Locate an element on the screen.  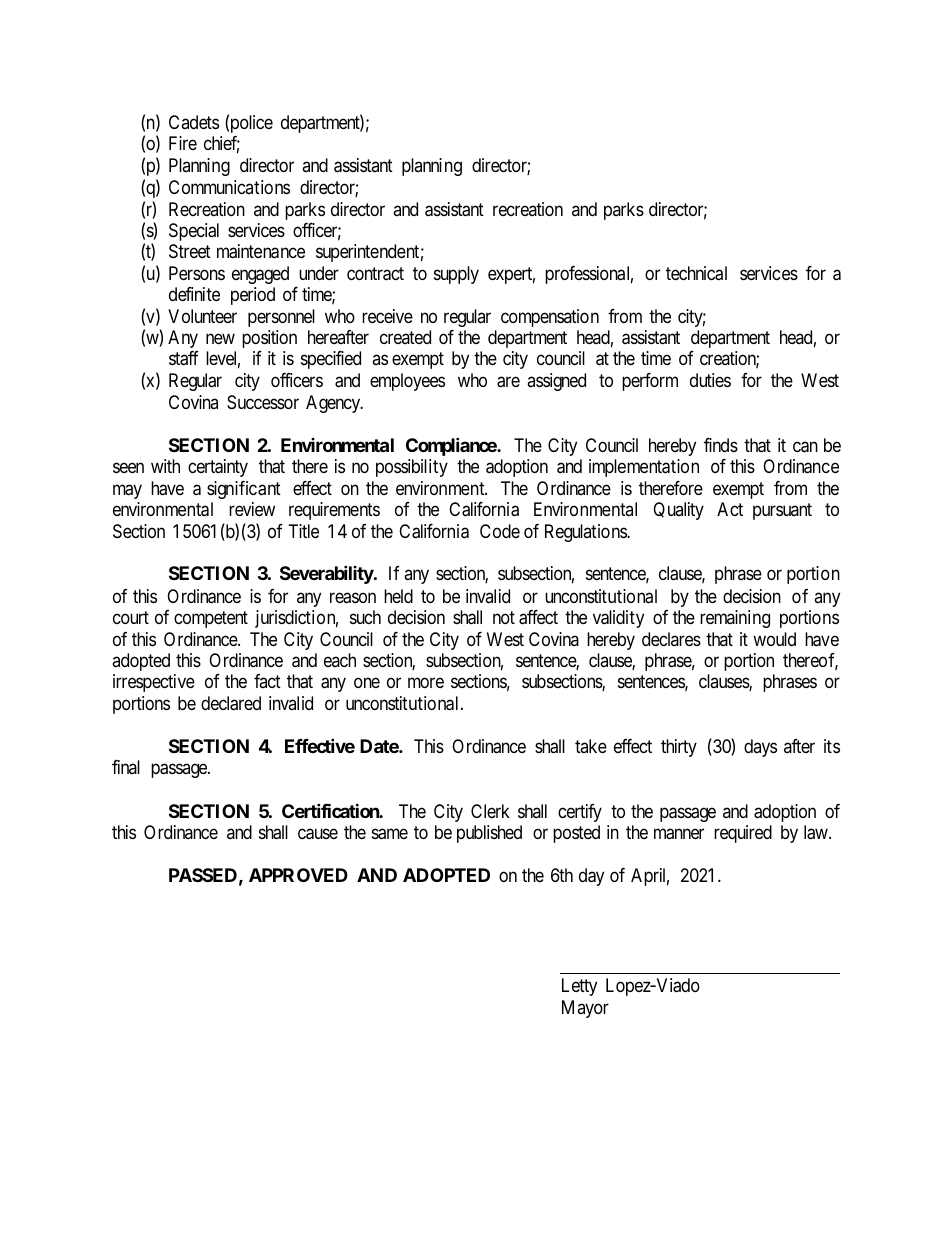
chief is located at coordinates (222, 144).
